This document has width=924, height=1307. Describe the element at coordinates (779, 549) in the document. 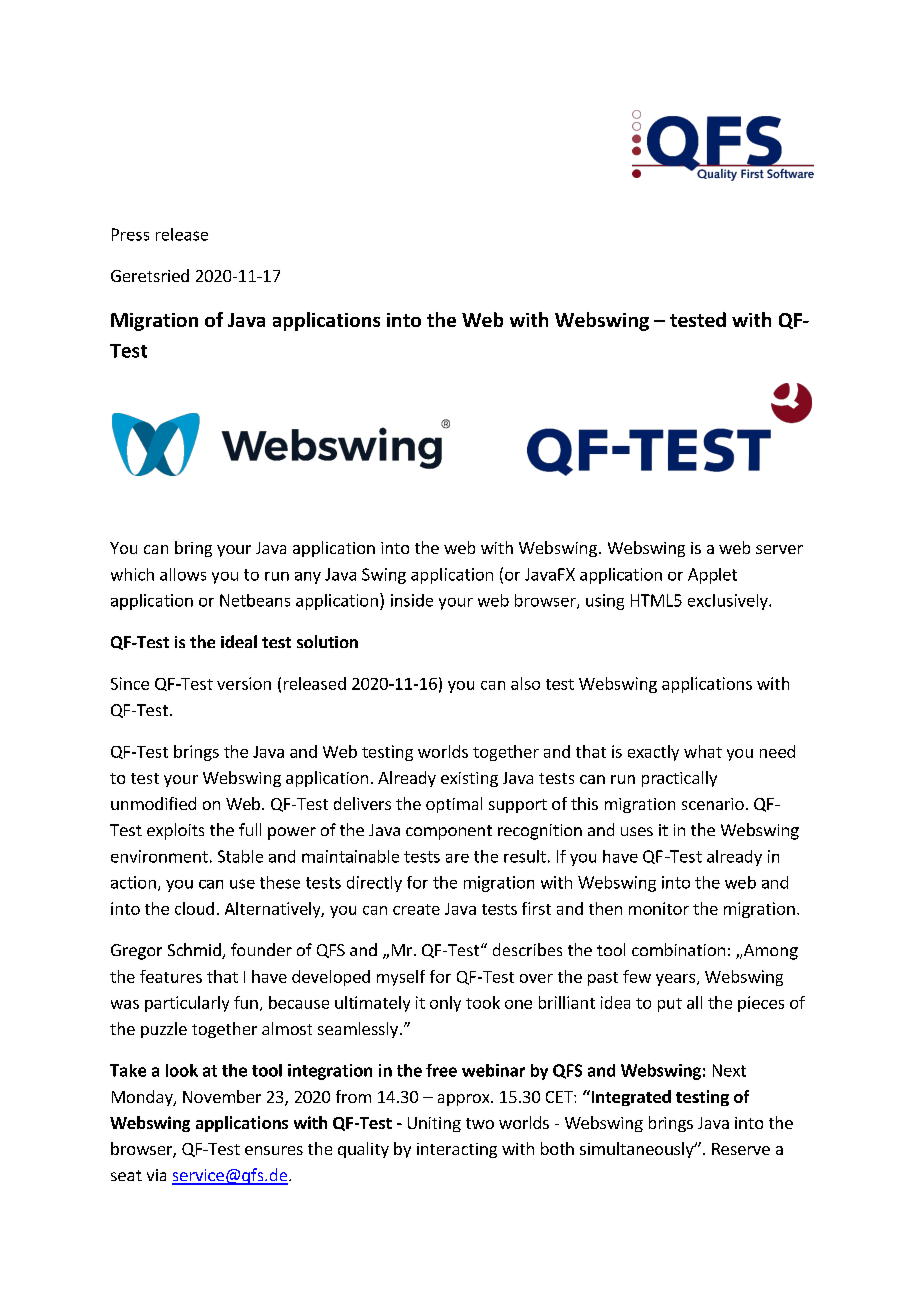

I see `server` at that location.
